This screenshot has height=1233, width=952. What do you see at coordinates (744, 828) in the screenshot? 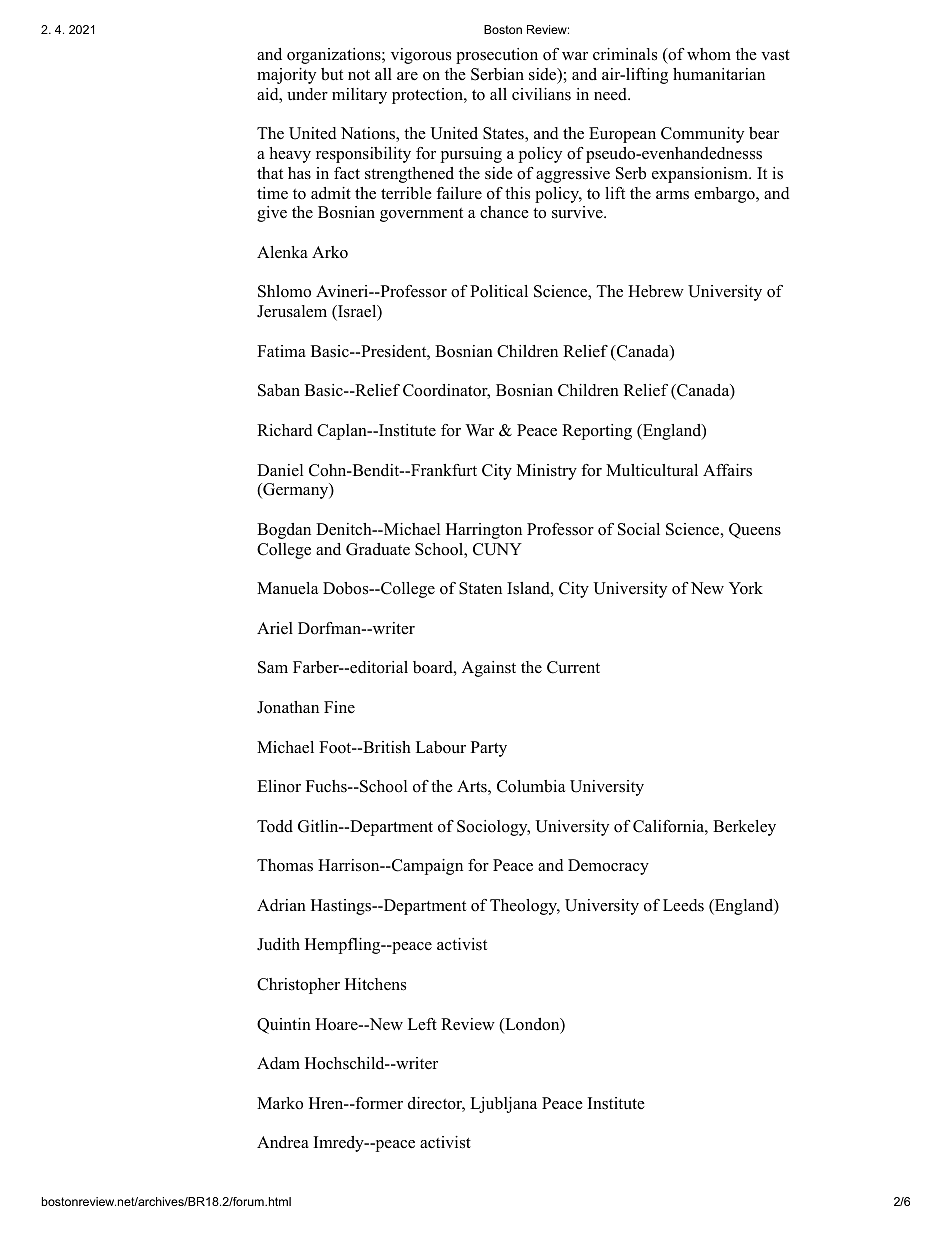
I see `Berkeley` at bounding box center [744, 828].
